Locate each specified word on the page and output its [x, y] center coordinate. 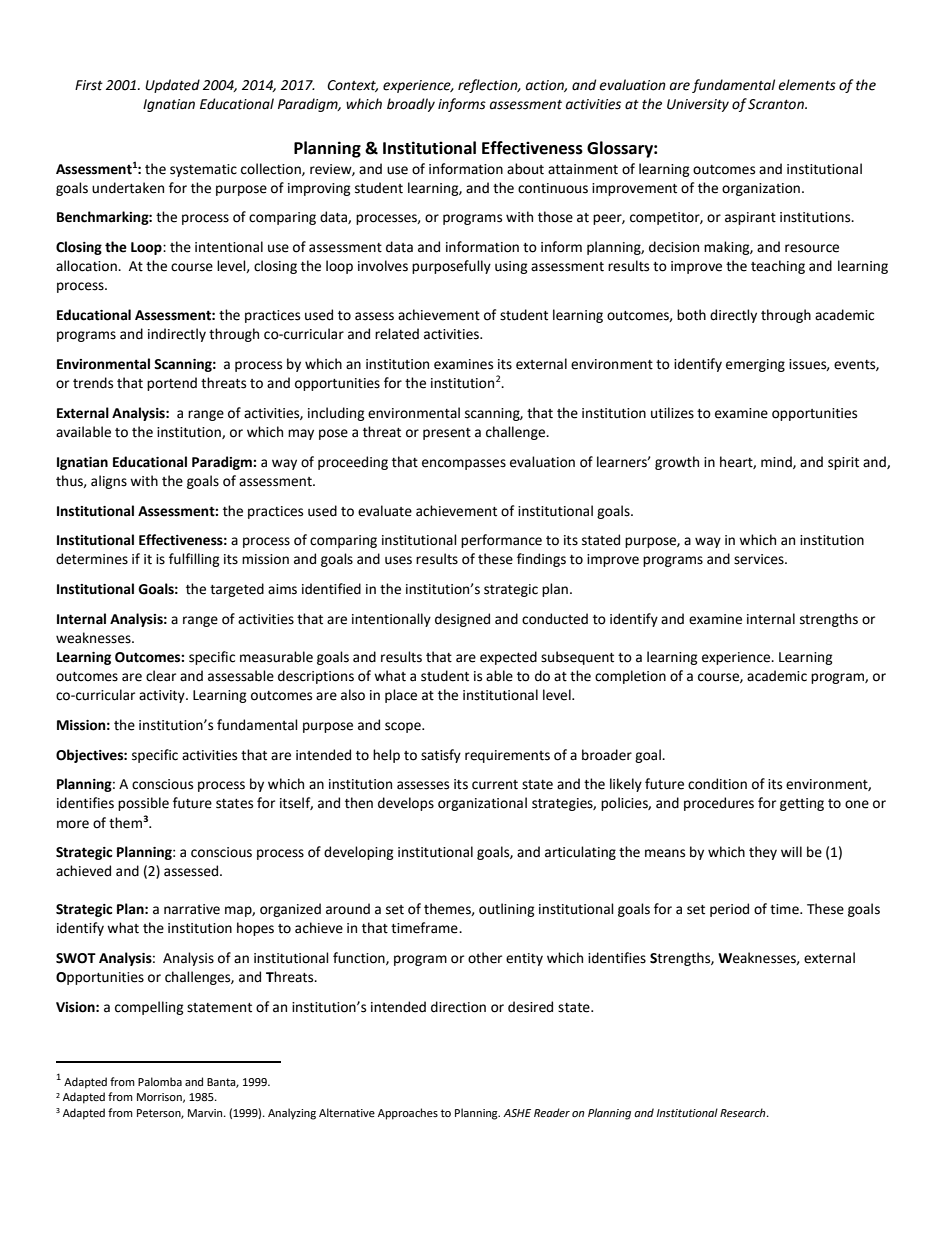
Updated [172, 86]
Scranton [777, 104]
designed [462, 620]
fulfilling [194, 560]
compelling [149, 1008]
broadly [411, 105]
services [760, 559]
